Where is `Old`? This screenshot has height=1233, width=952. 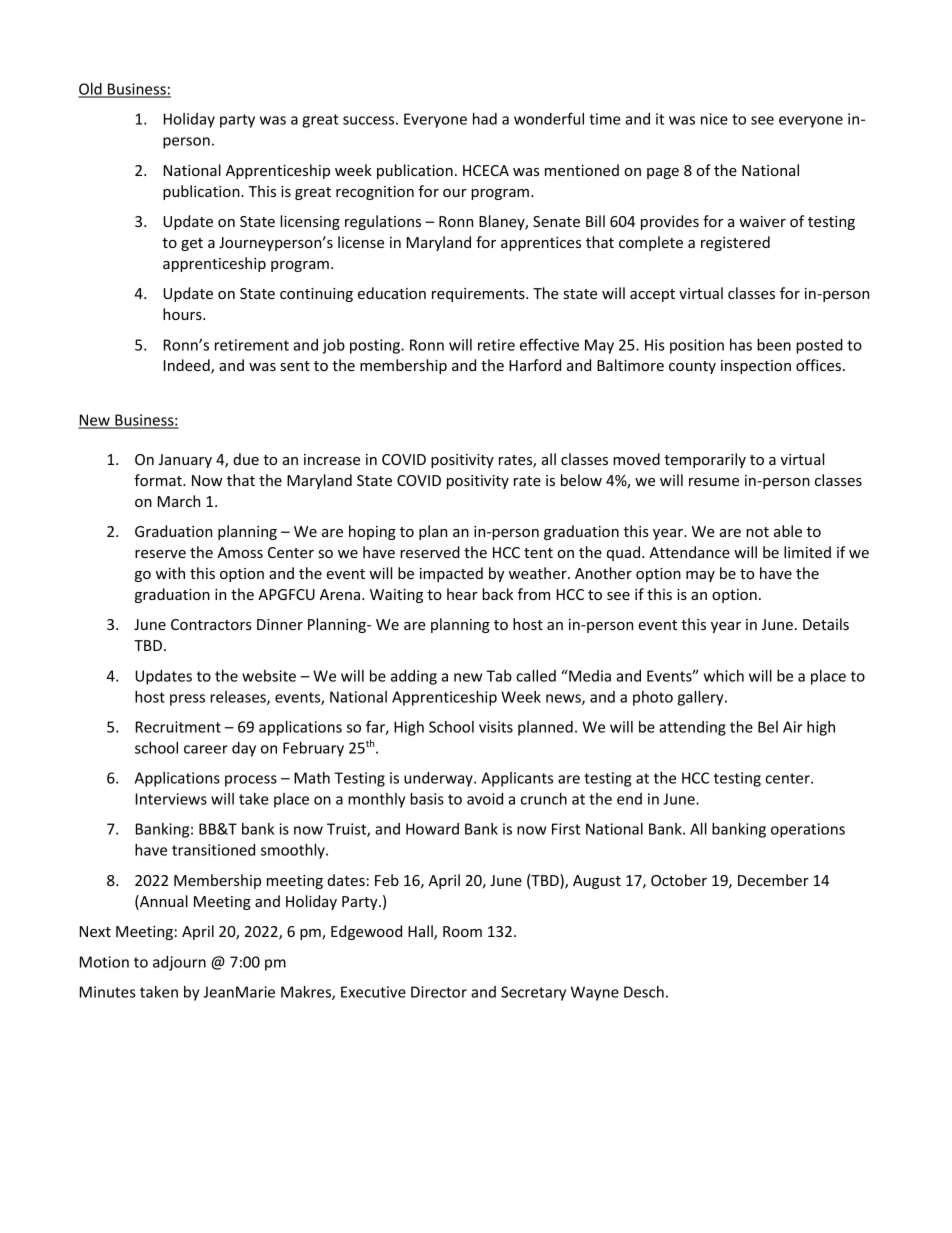 Old is located at coordinates (91, 90).
